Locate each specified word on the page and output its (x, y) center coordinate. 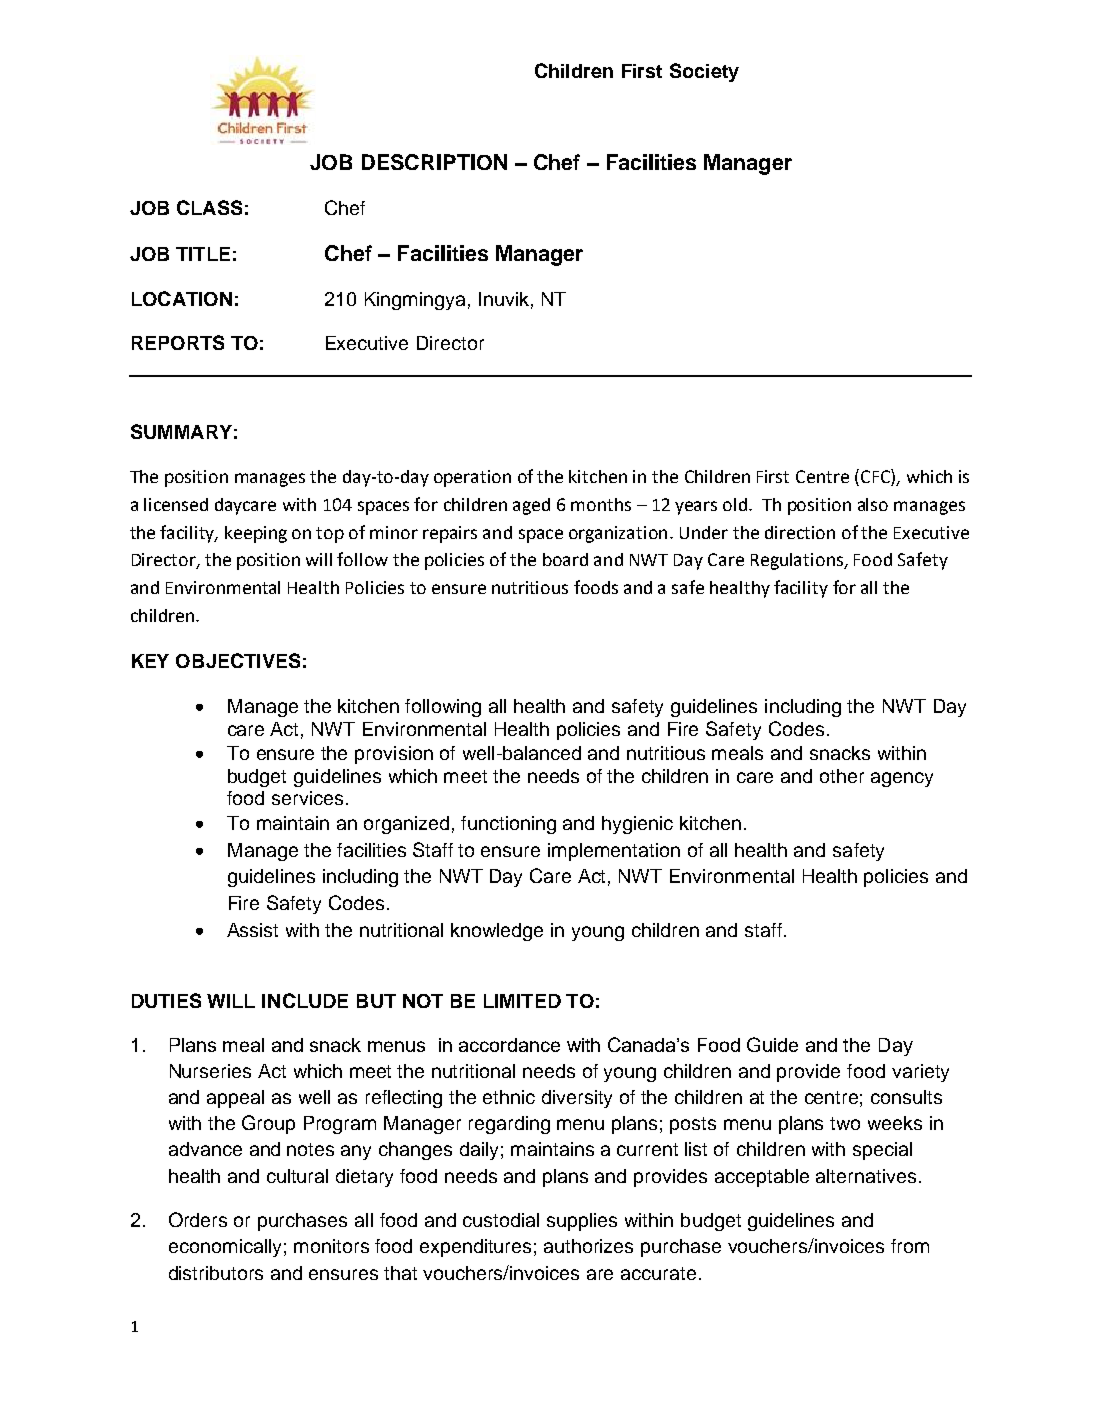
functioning (508, 825)
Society (704, 72)
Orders (198, 1219)
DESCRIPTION (434, 162)
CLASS (209, 207)
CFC (876, 476)
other (842, 776)
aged (531, 506)
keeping (256, 534)
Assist (252, 930)
